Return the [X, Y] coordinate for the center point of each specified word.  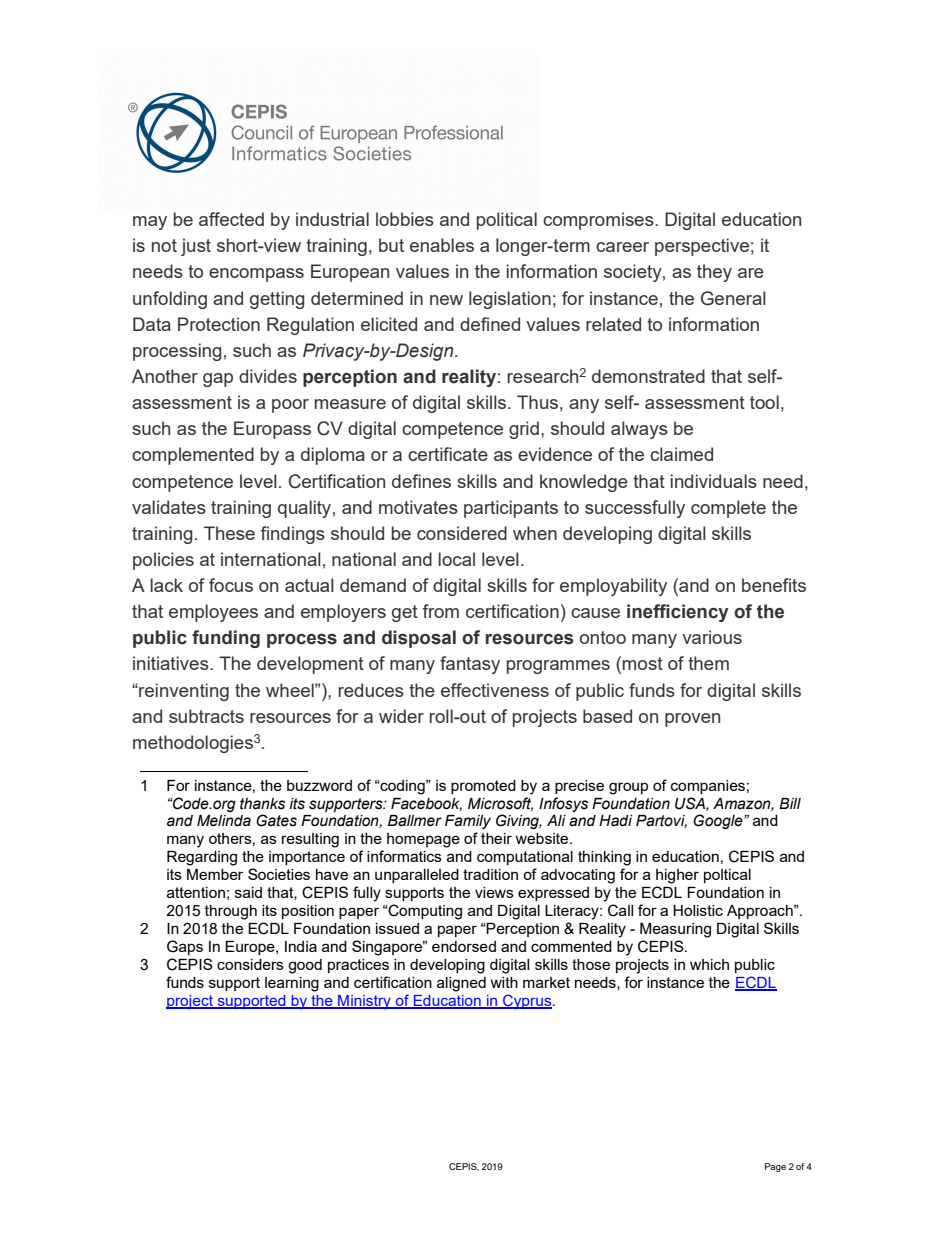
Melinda [224, 821]
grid [524, 430]
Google [719, 821]
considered [462, 533]
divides [268, 376]
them [708, 663]
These [229, 533]
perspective [702, 247]
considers [250, 964]
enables [442, 245]
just [196, 247]
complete [728, 509]
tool [764, 402]
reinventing [183, 692]
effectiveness [495, 690]
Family [468, 822]
